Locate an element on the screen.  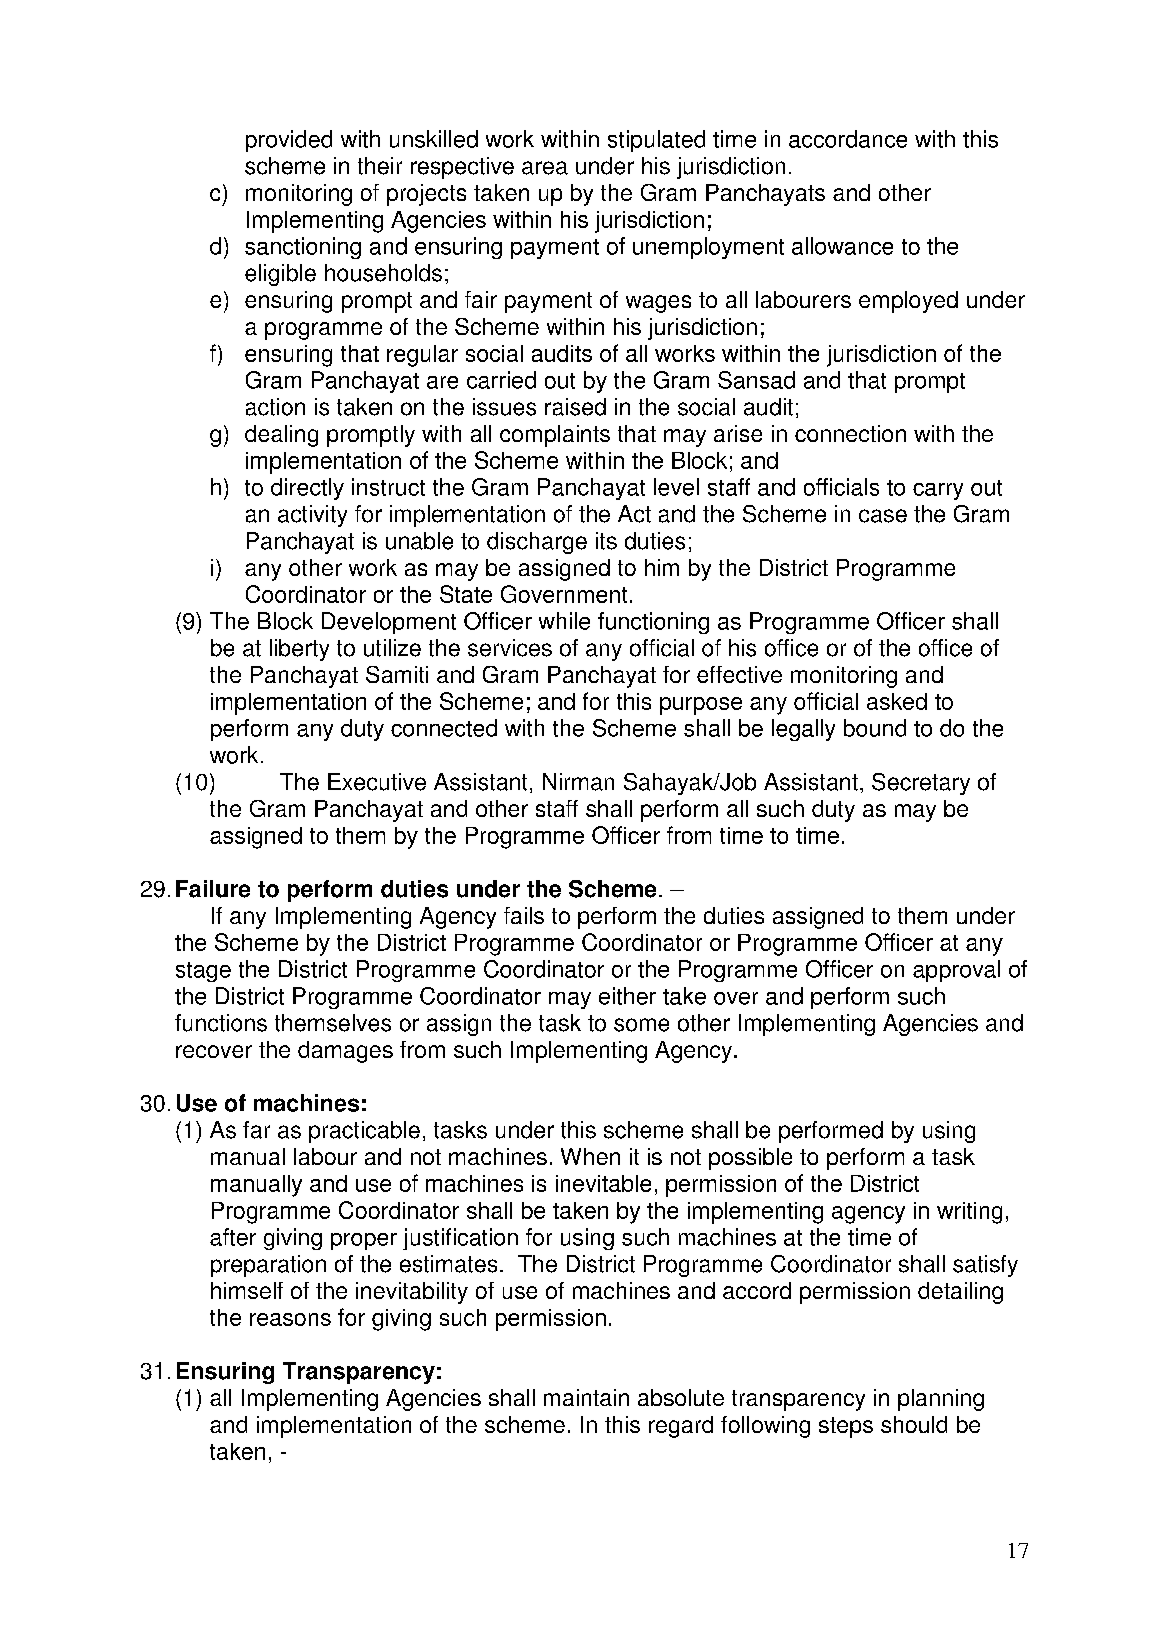
purpose is located at coordinates (701, 706).
